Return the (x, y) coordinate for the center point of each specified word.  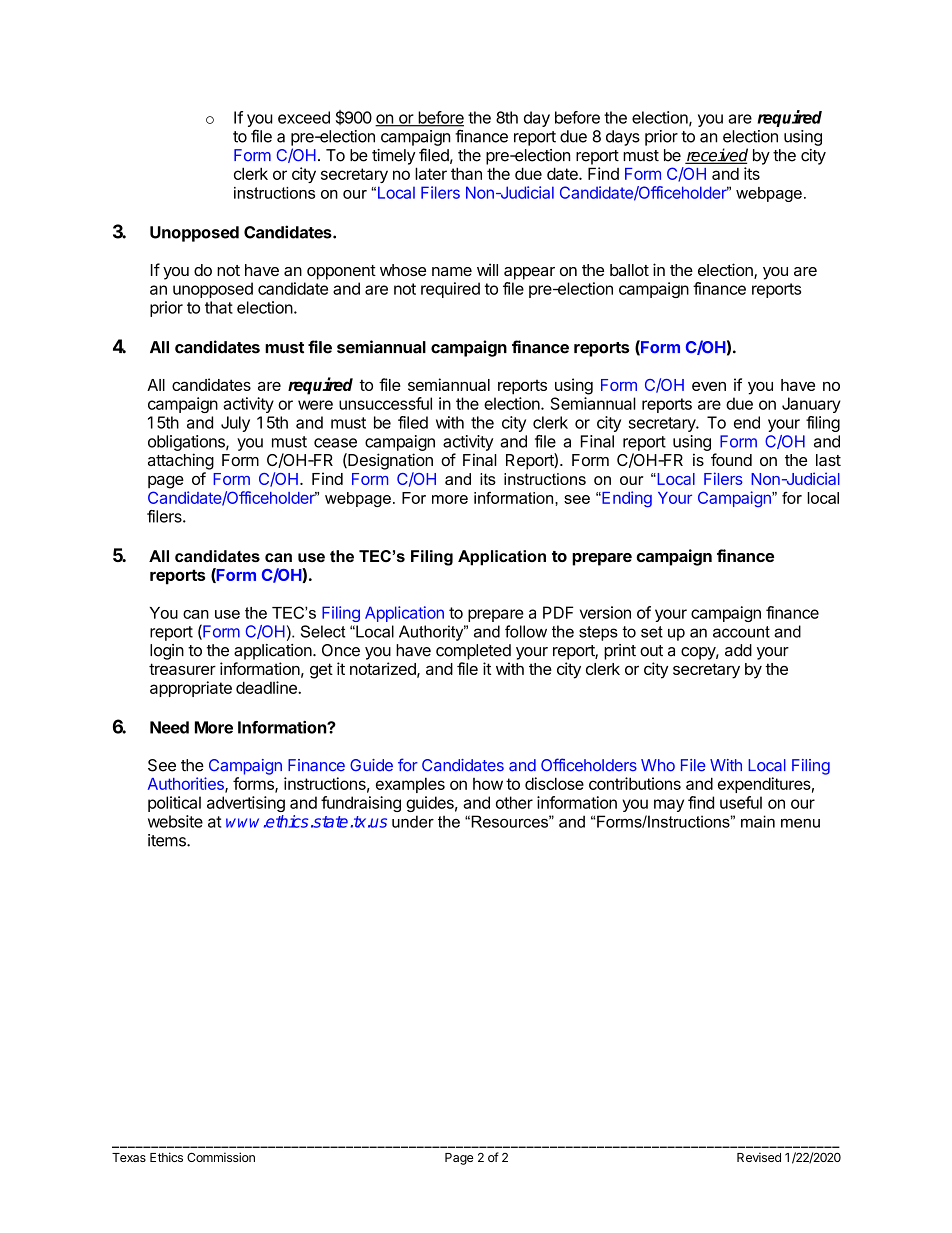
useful (741, 802)
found (731, 459)
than (466, 173)
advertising (246, 804)
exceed (304, 117)
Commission (221, 1157)
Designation (389, 461)
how (488, 784)
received (716, 156)
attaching (181, 461)
